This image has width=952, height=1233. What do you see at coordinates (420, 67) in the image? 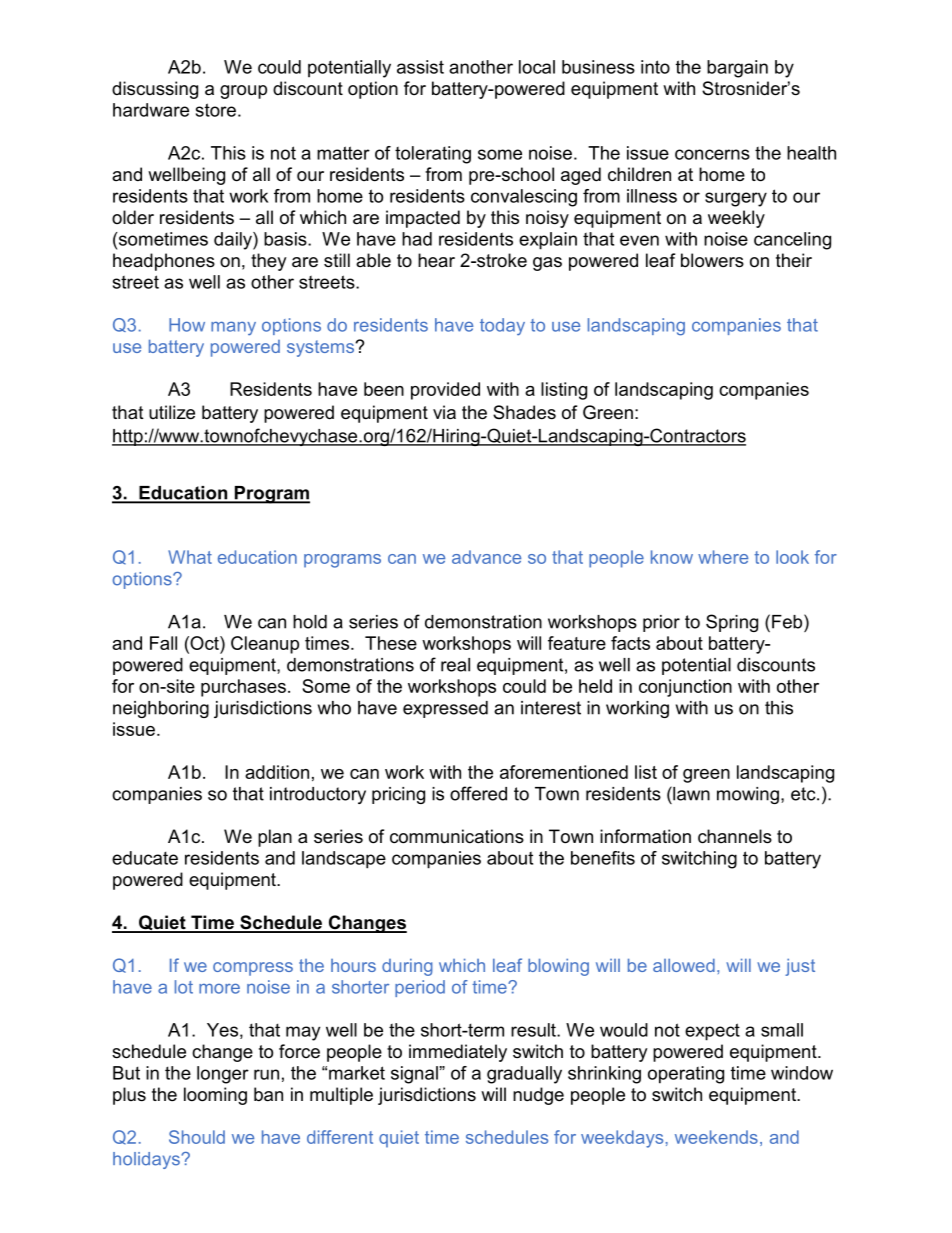
I see `assist` at bounding box center [420, 67].
